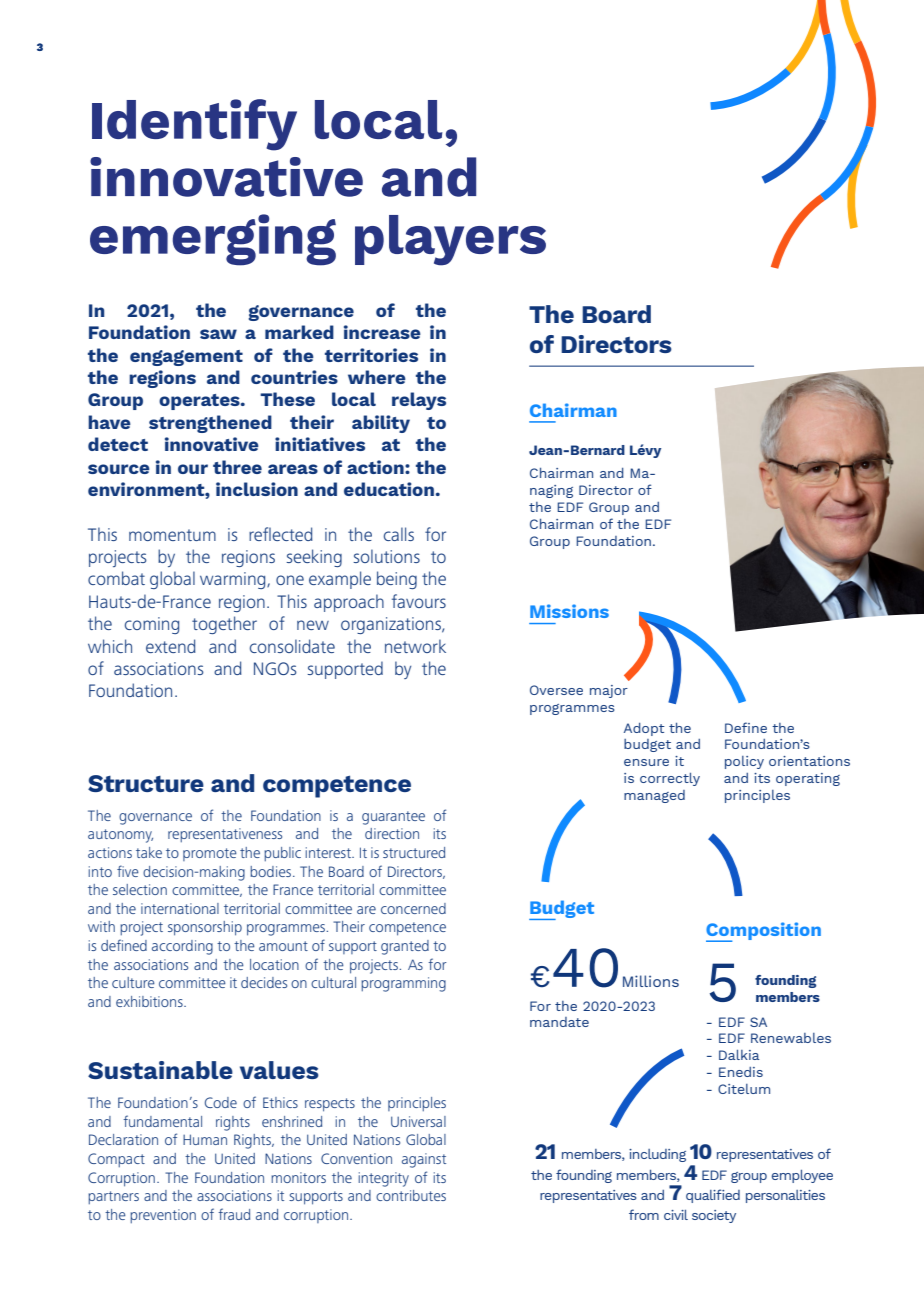 This screenshot has width=924, height=1308. Describe the element at coordinates (569, 611) in the screenshot. I see `Missions` at that location.
